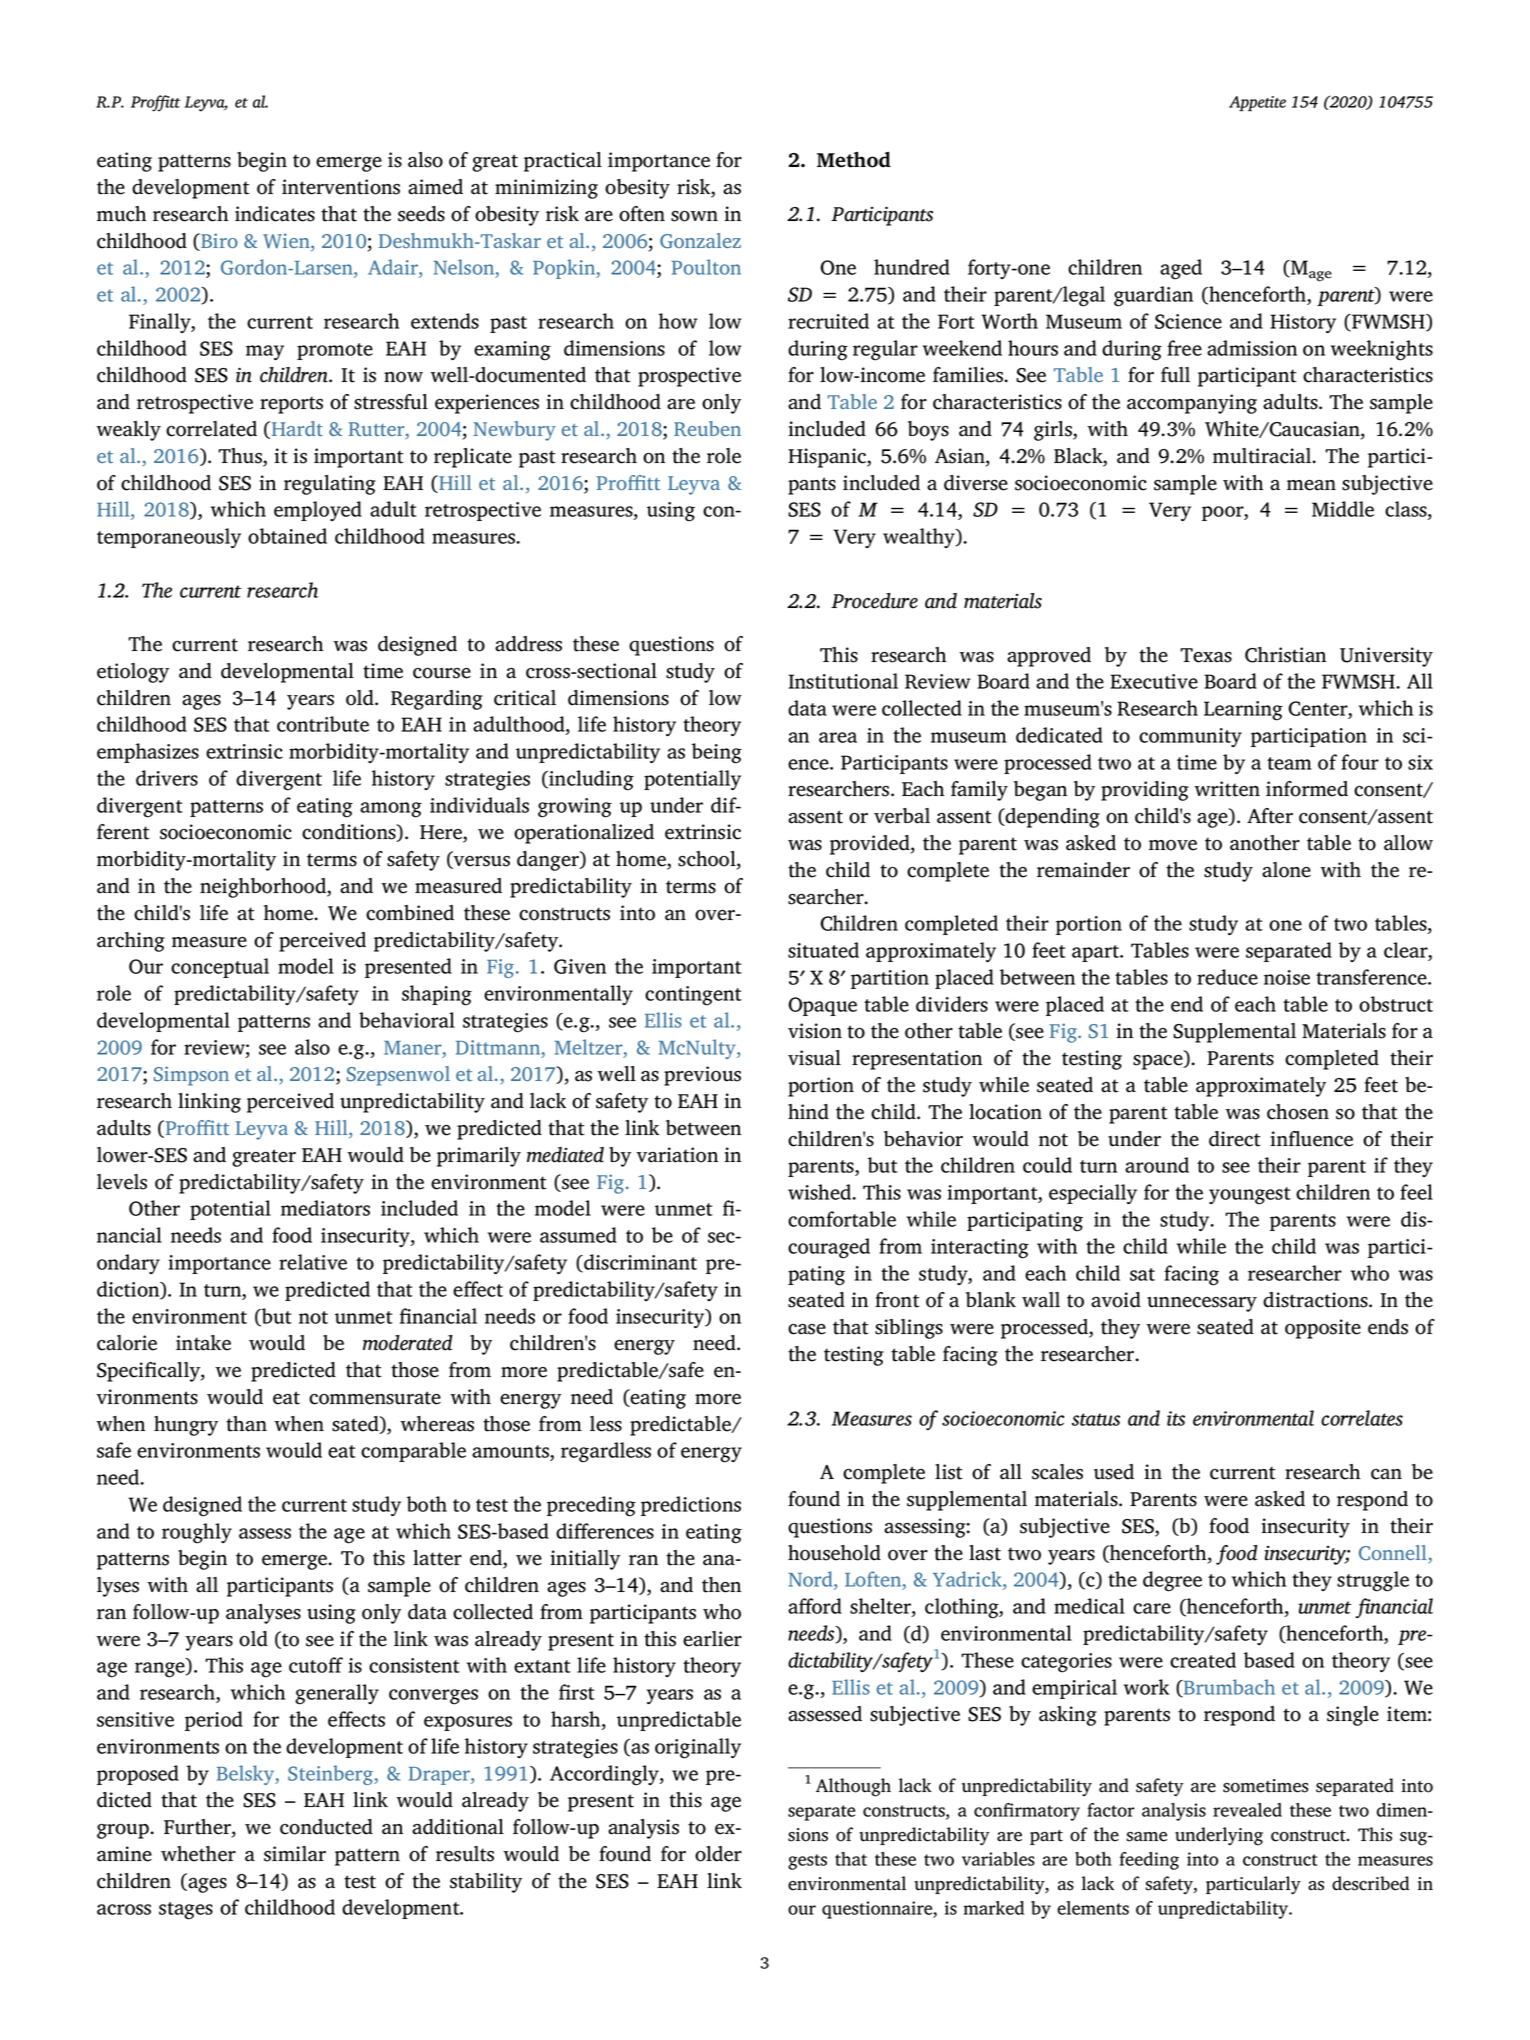 This screenshot has height=2040, width=1530. Describe the element at coordinates (717, 753) in the screenshot. I see `being` at that location.
